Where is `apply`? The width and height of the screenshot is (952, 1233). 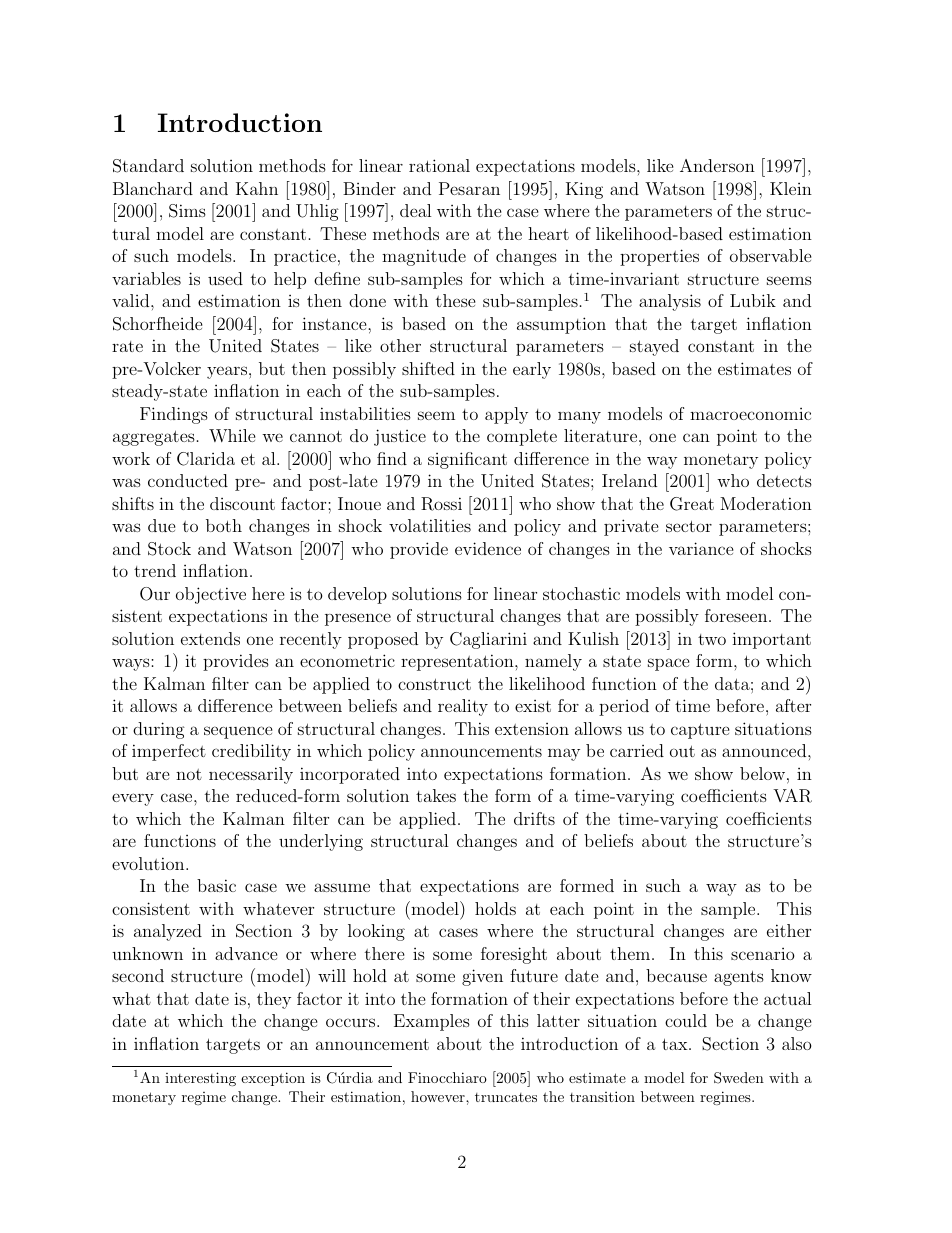
apply is located at coordinates (506, 415).
